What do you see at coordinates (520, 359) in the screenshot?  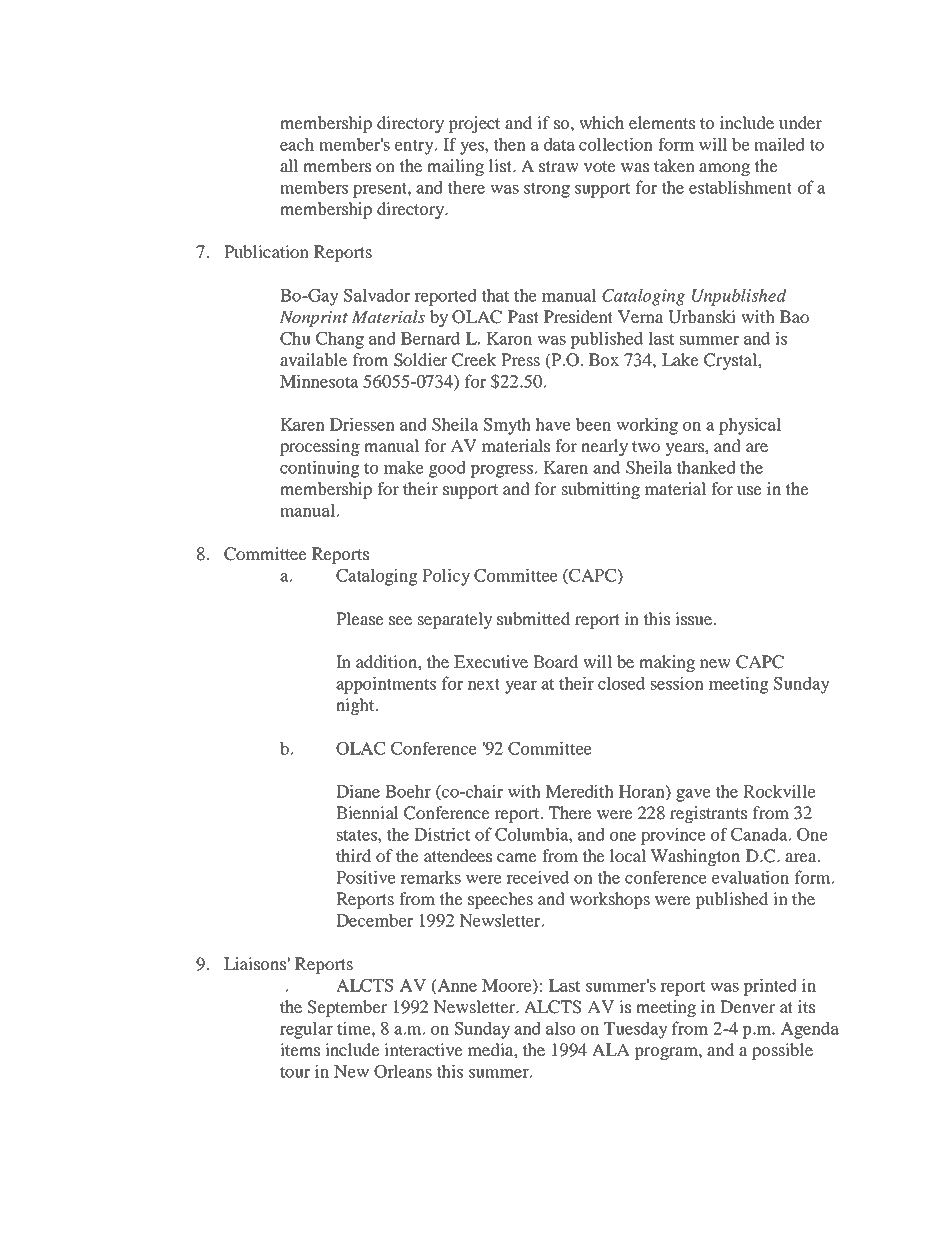 I see `Press` at bounding box center [520, 359].
